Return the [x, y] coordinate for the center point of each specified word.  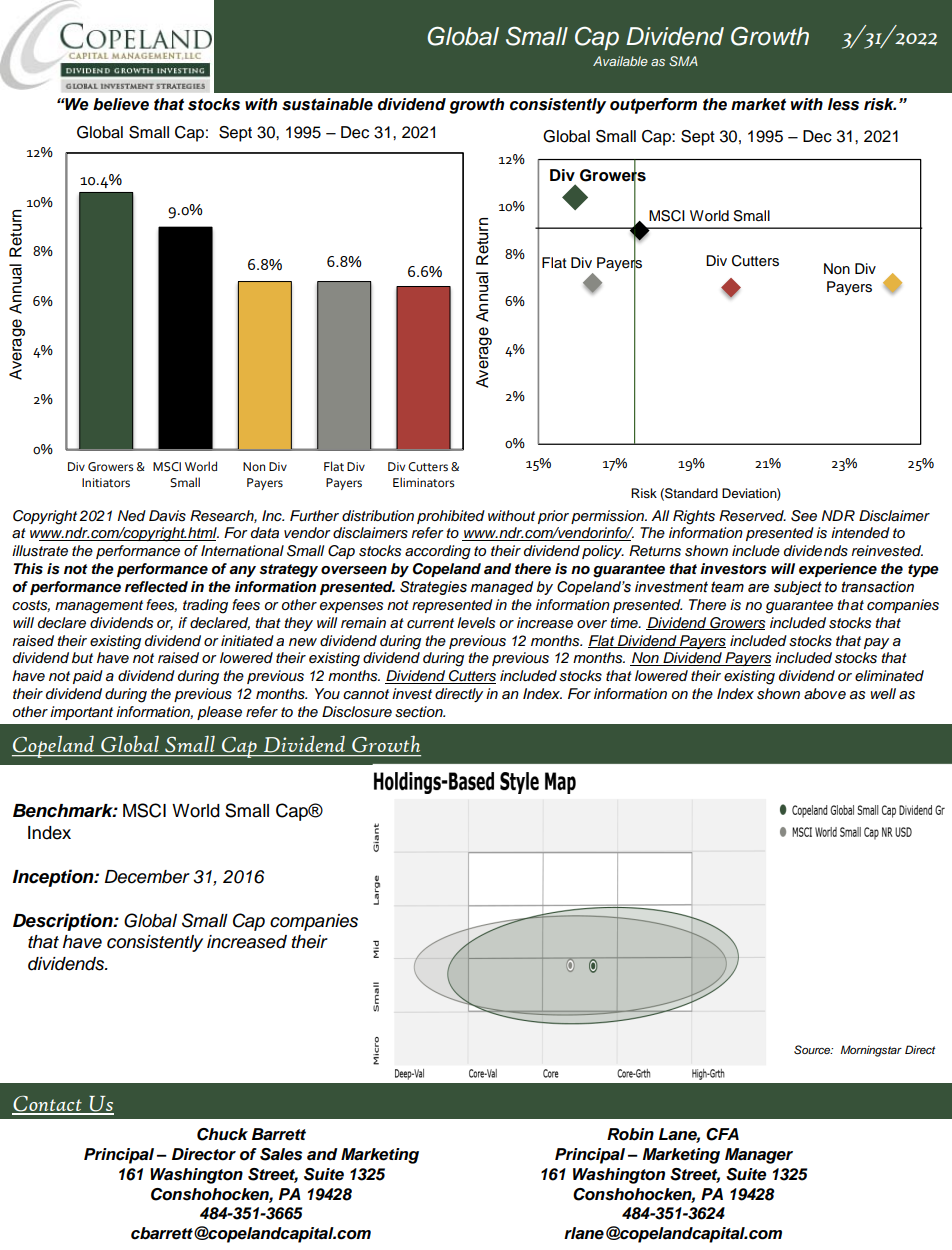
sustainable [327, 104]
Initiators [106, 483]
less [843, 104]
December [147, 877]
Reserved [752, 516]
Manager [759, 1156]
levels [476, 623]
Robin [630, 1134]
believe [121, 104]
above [825, 693]
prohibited [451, 517]
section [420, 712]
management [99, 607]
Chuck [222, 1134]
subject [798, 588]
